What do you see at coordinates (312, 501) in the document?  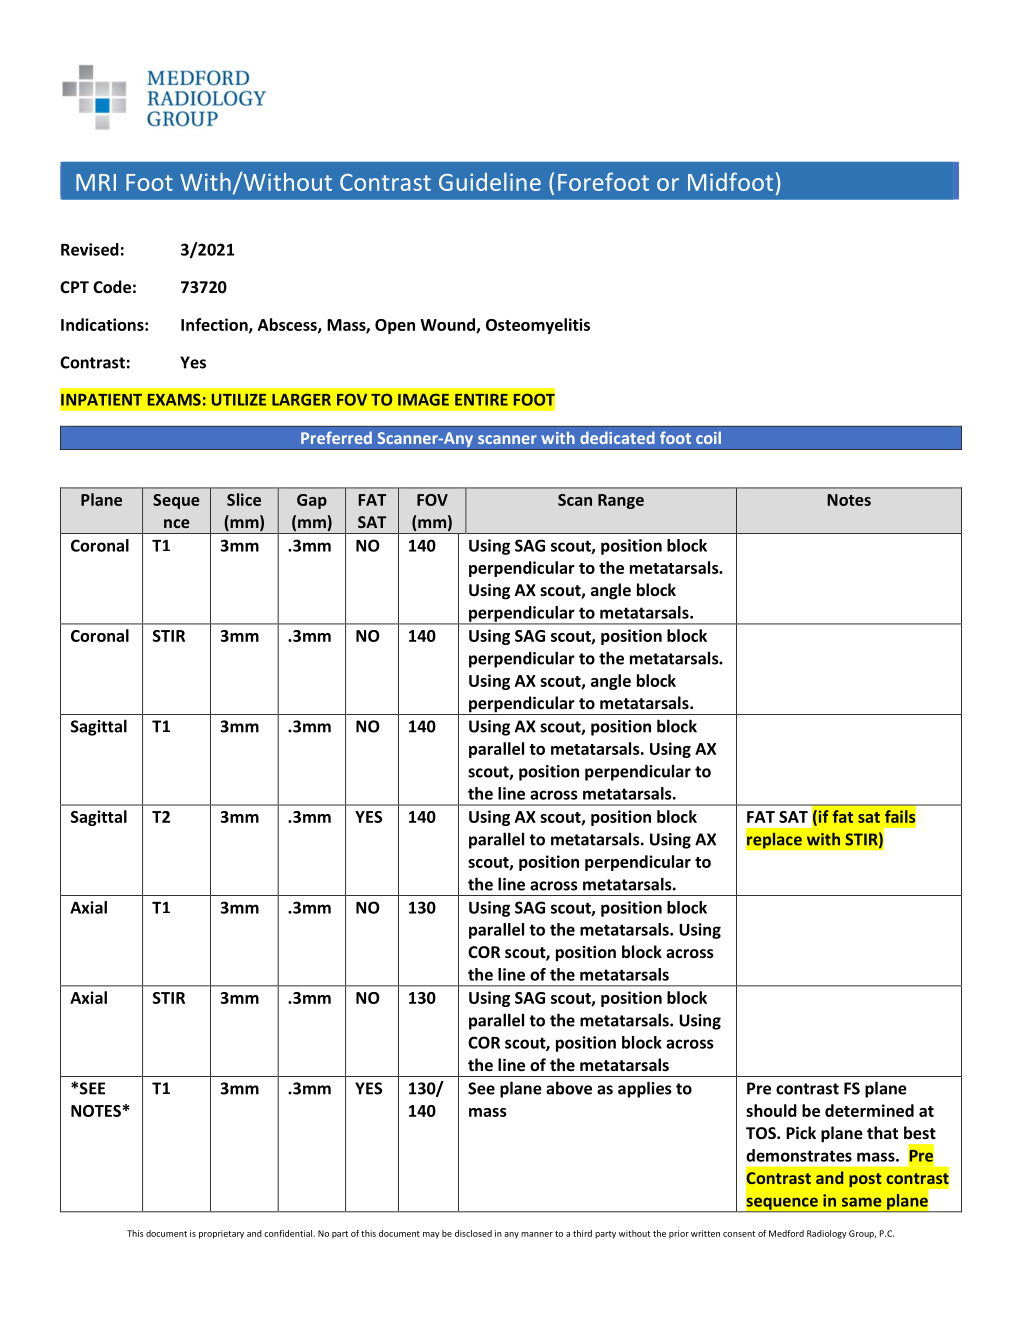 I see `Gap` at bounding box center [312, 501].
